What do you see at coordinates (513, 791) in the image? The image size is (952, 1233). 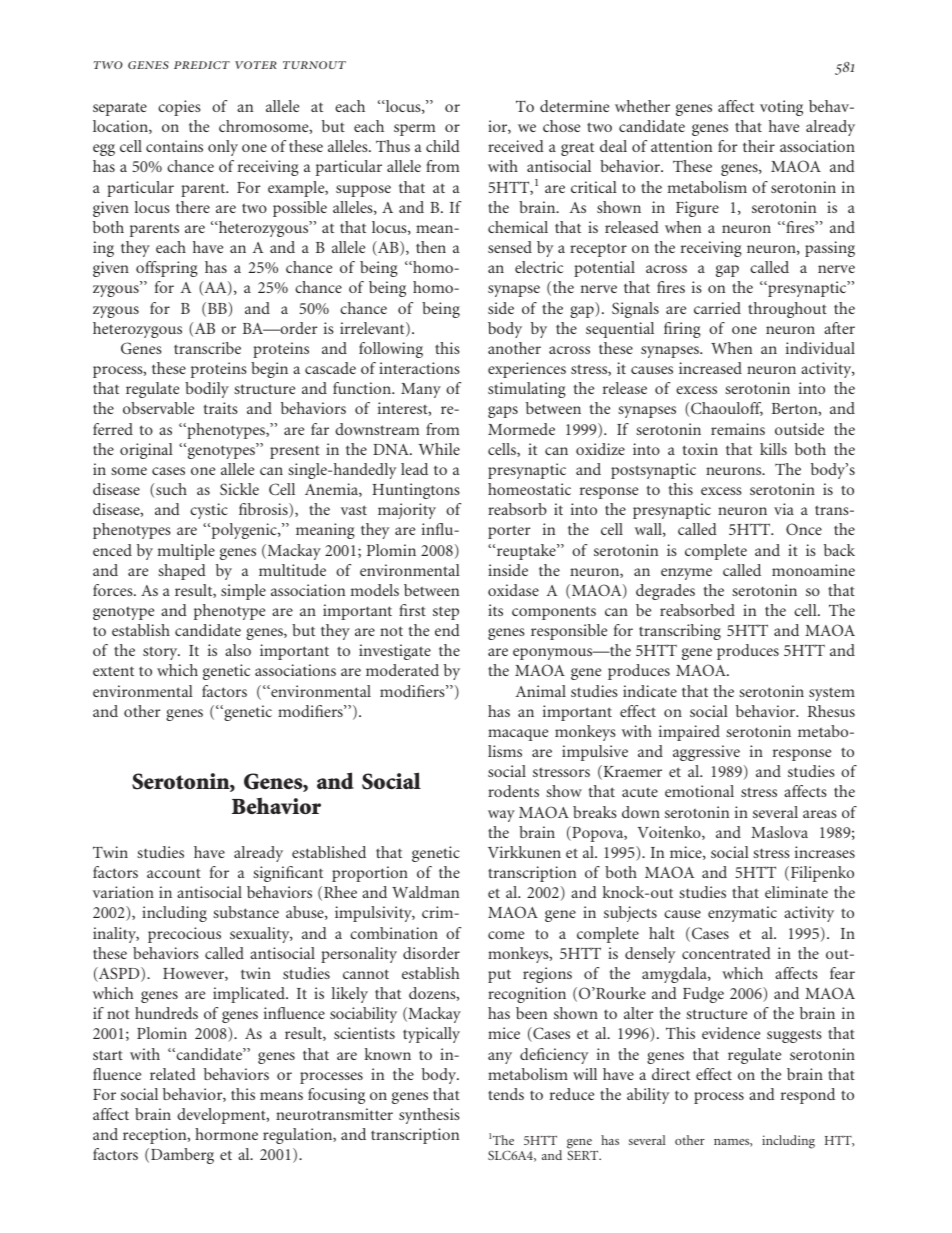 I see `rodents` at bounding box center [513, 791].
